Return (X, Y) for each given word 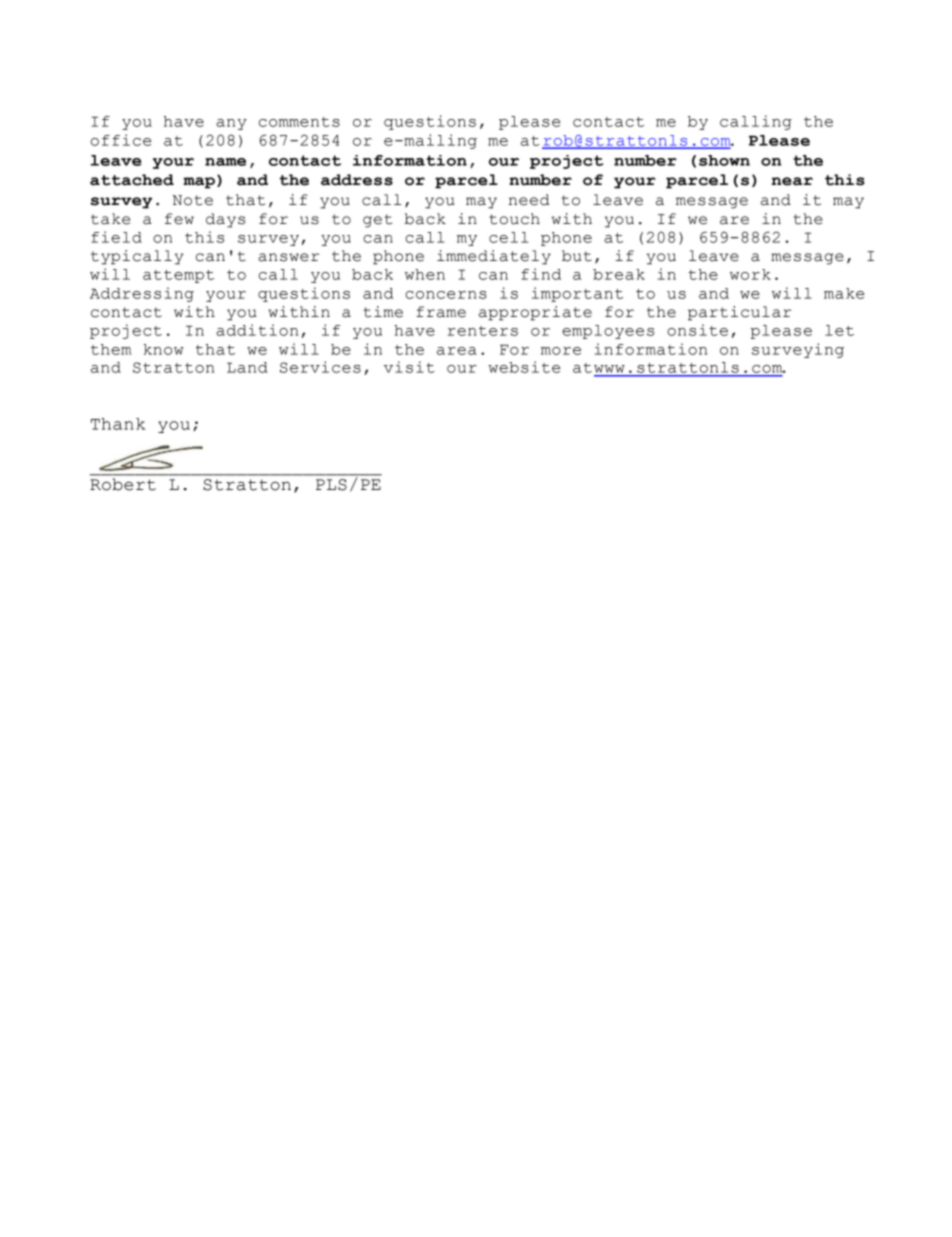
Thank (118, 424)
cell (509, 237)
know (164, 349)
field (116, 237)
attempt (178, 276)
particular (739, 313)
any (231, 124)
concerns (446, 295)
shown (724, 160)
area (457, 351)
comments (299, 122)
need (529, 200)
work (750, 274)
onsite (697, 330)
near (792, 181)
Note (193, 200)
